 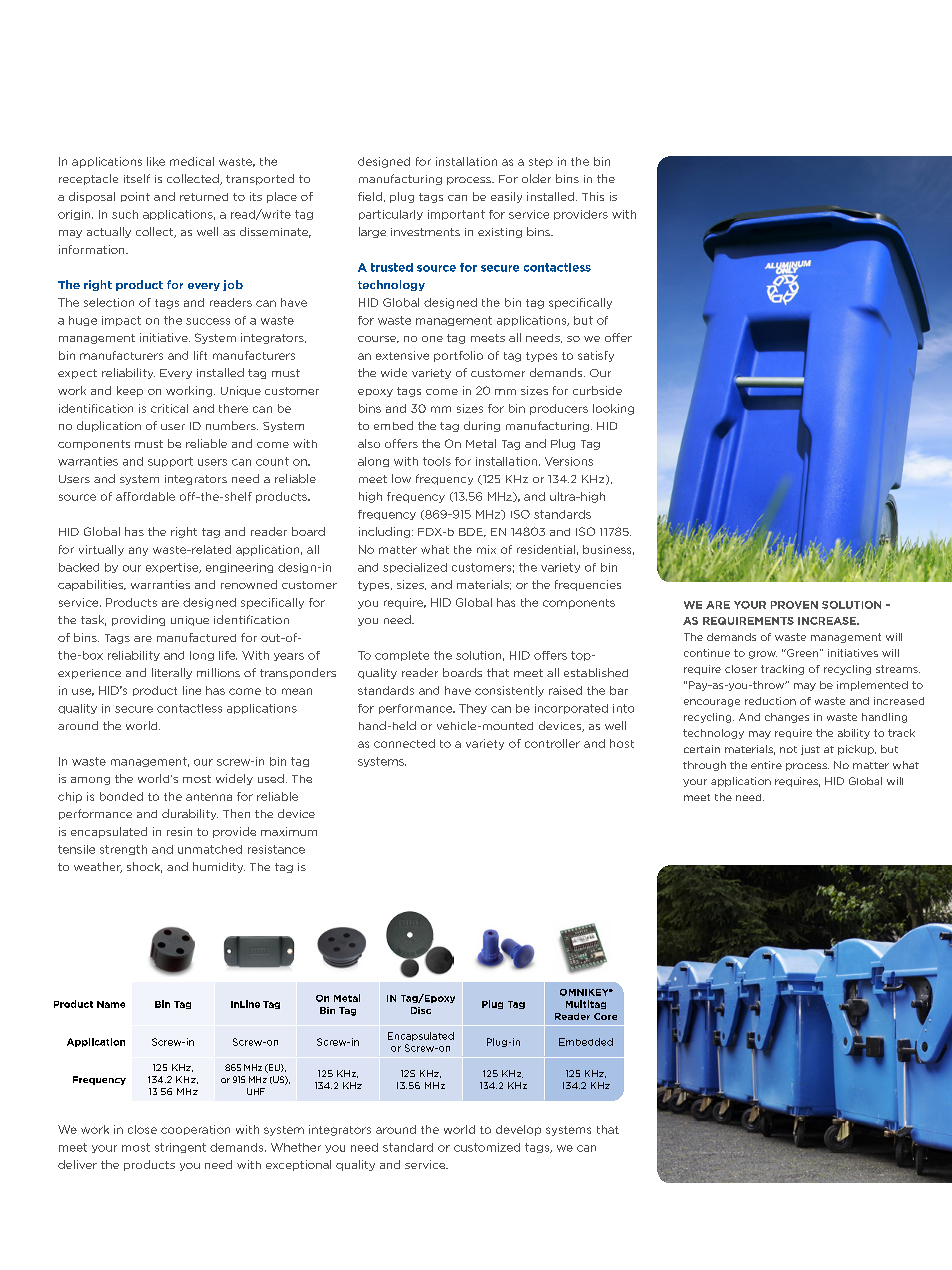 I want to click on resin, so click(x=179, y=831).
